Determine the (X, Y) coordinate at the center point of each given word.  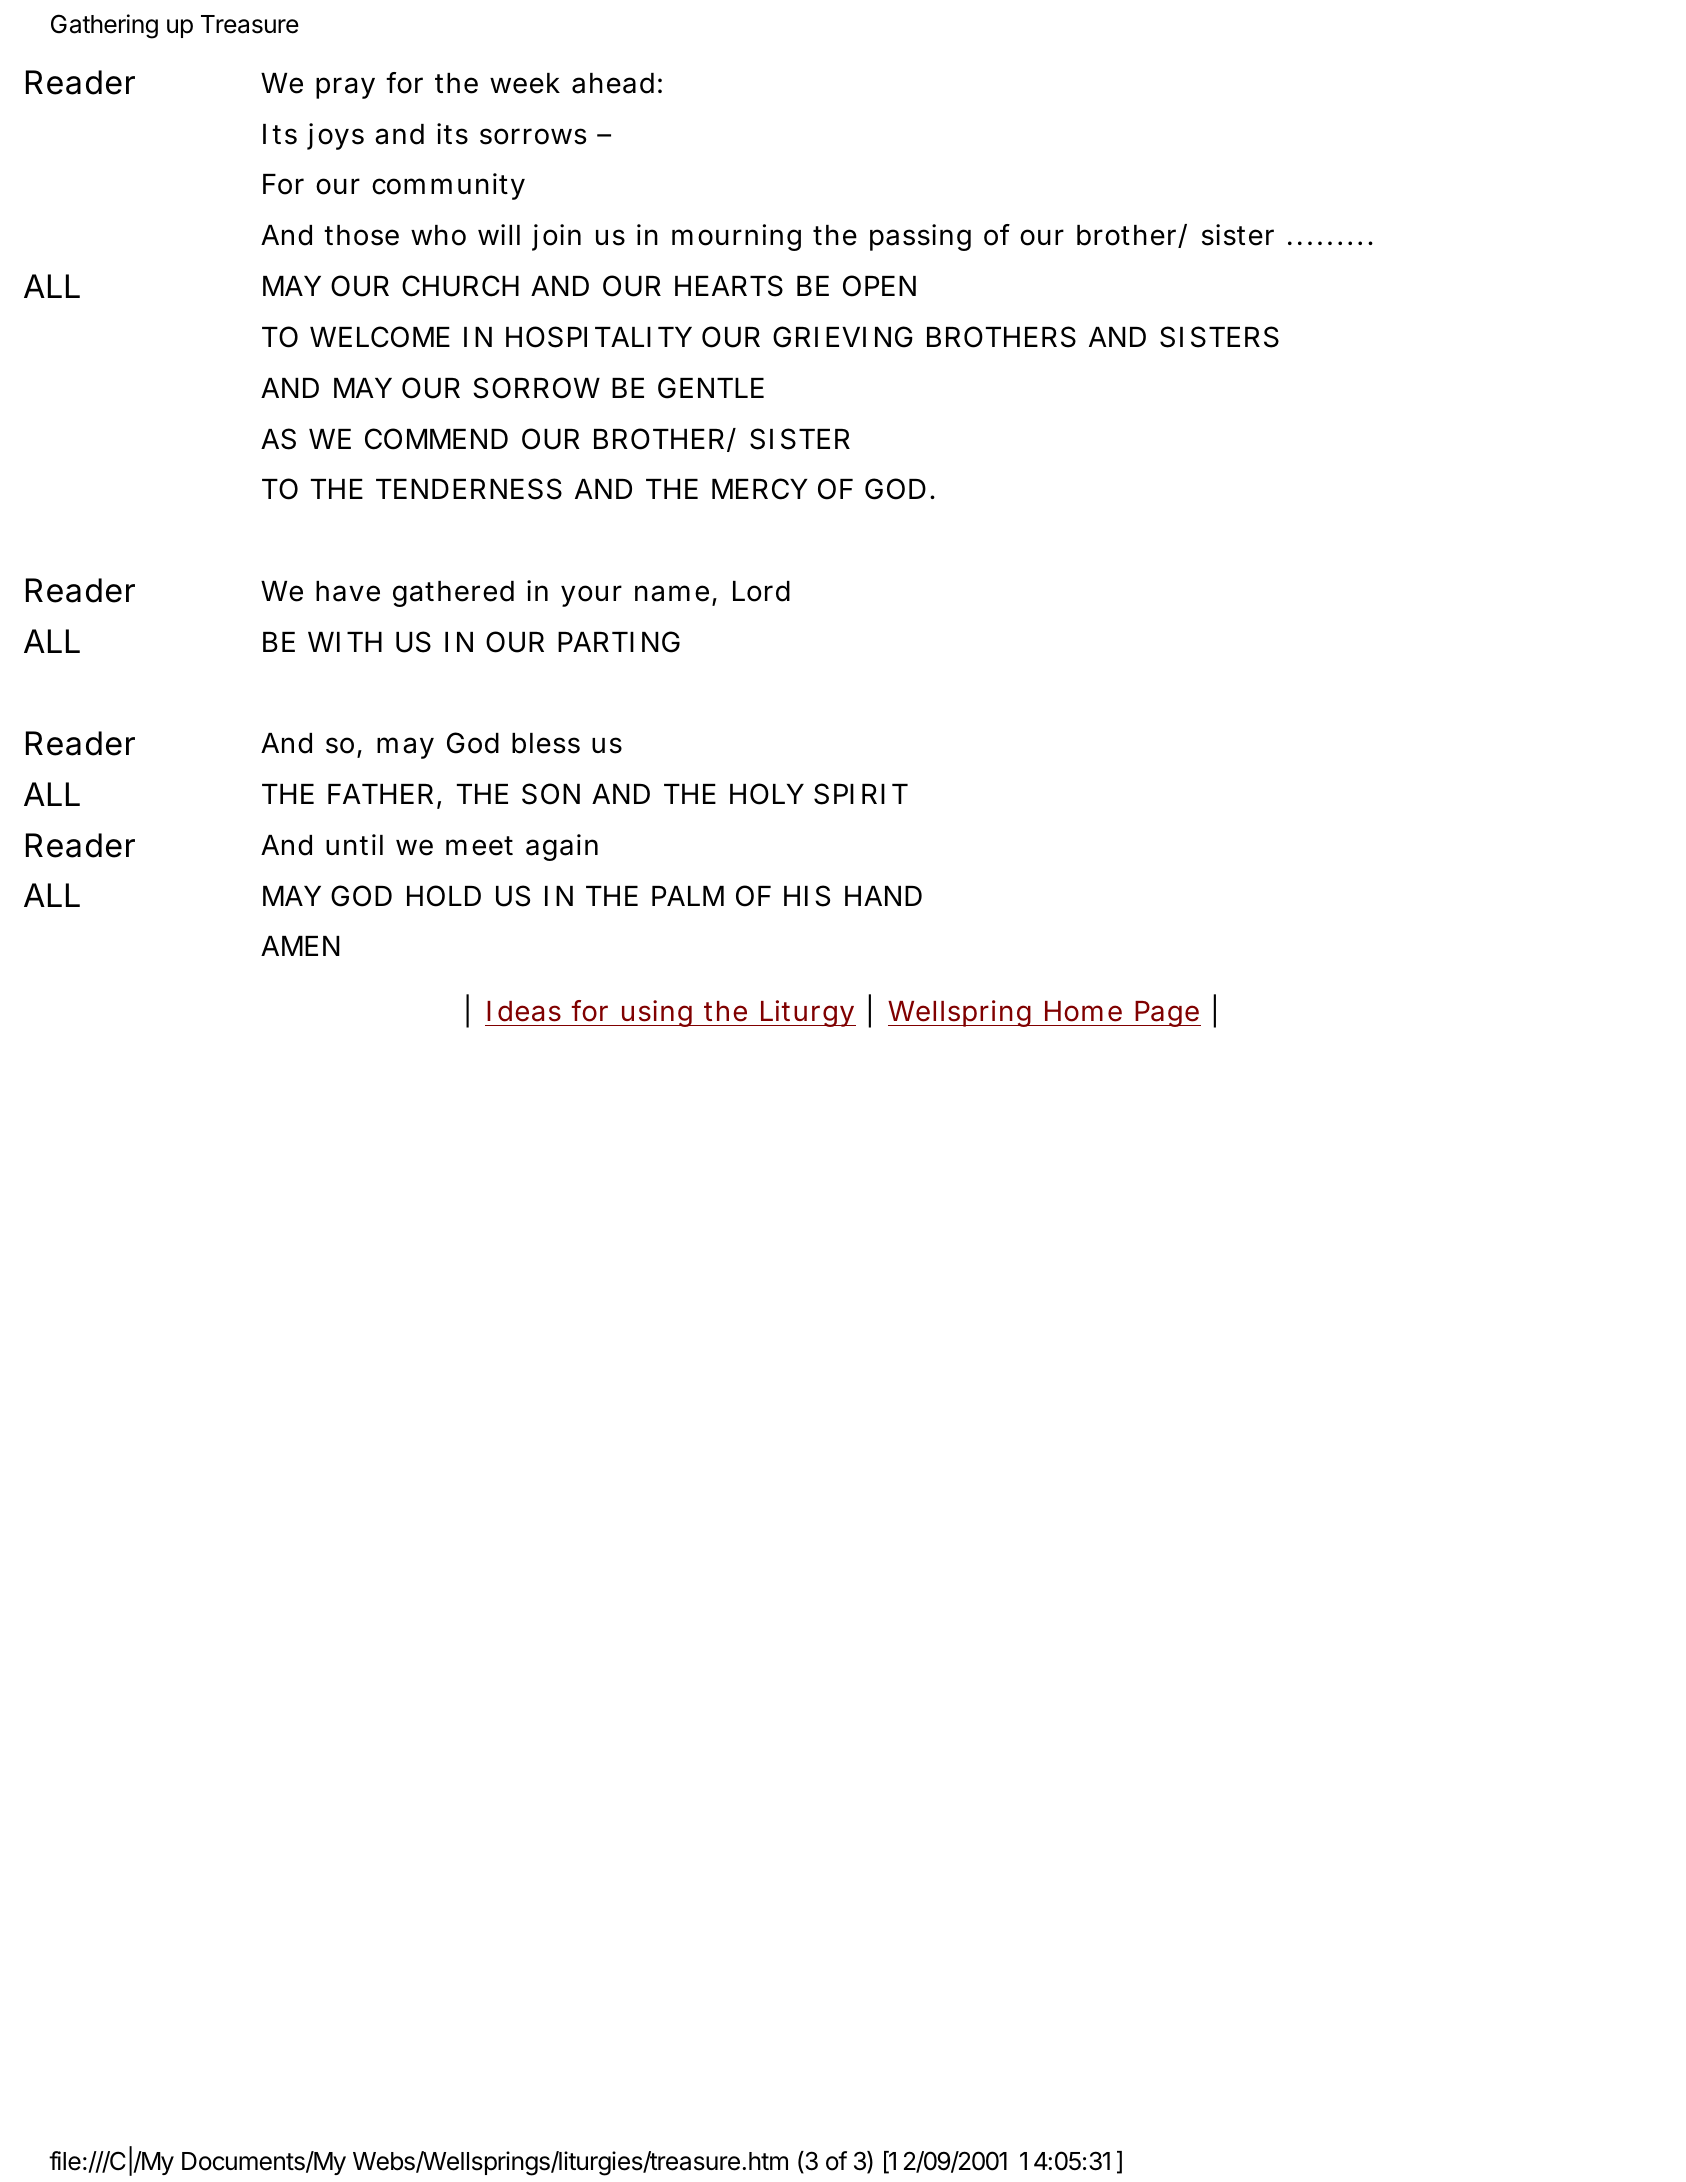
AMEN (300, 946)
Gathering (104, 26)
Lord (761, 591)
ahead (613, 83)
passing (920, 237)
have (348, 591)
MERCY (760, 489)
